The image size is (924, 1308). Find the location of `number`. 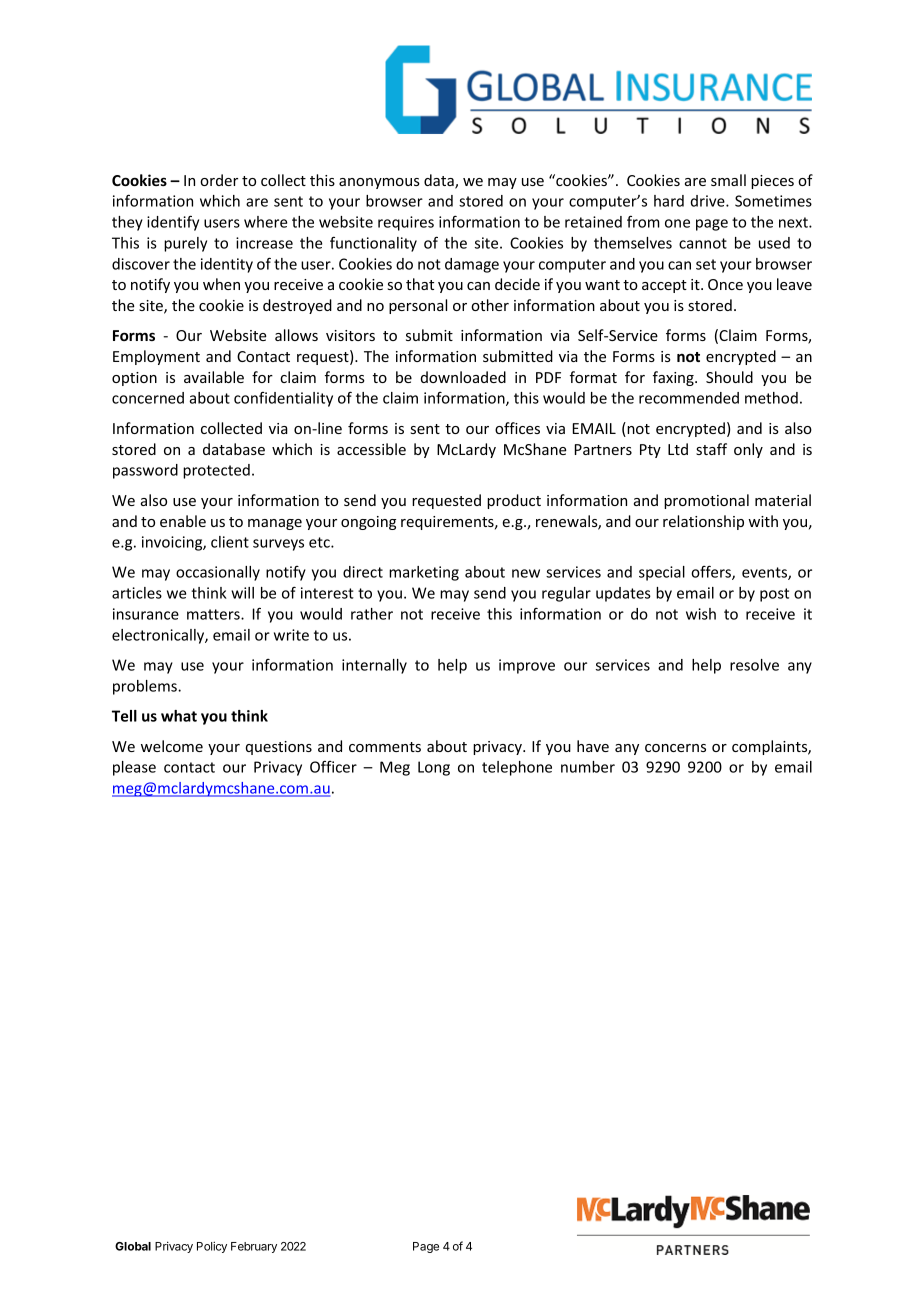

number is located at coordinates (588, 767).
